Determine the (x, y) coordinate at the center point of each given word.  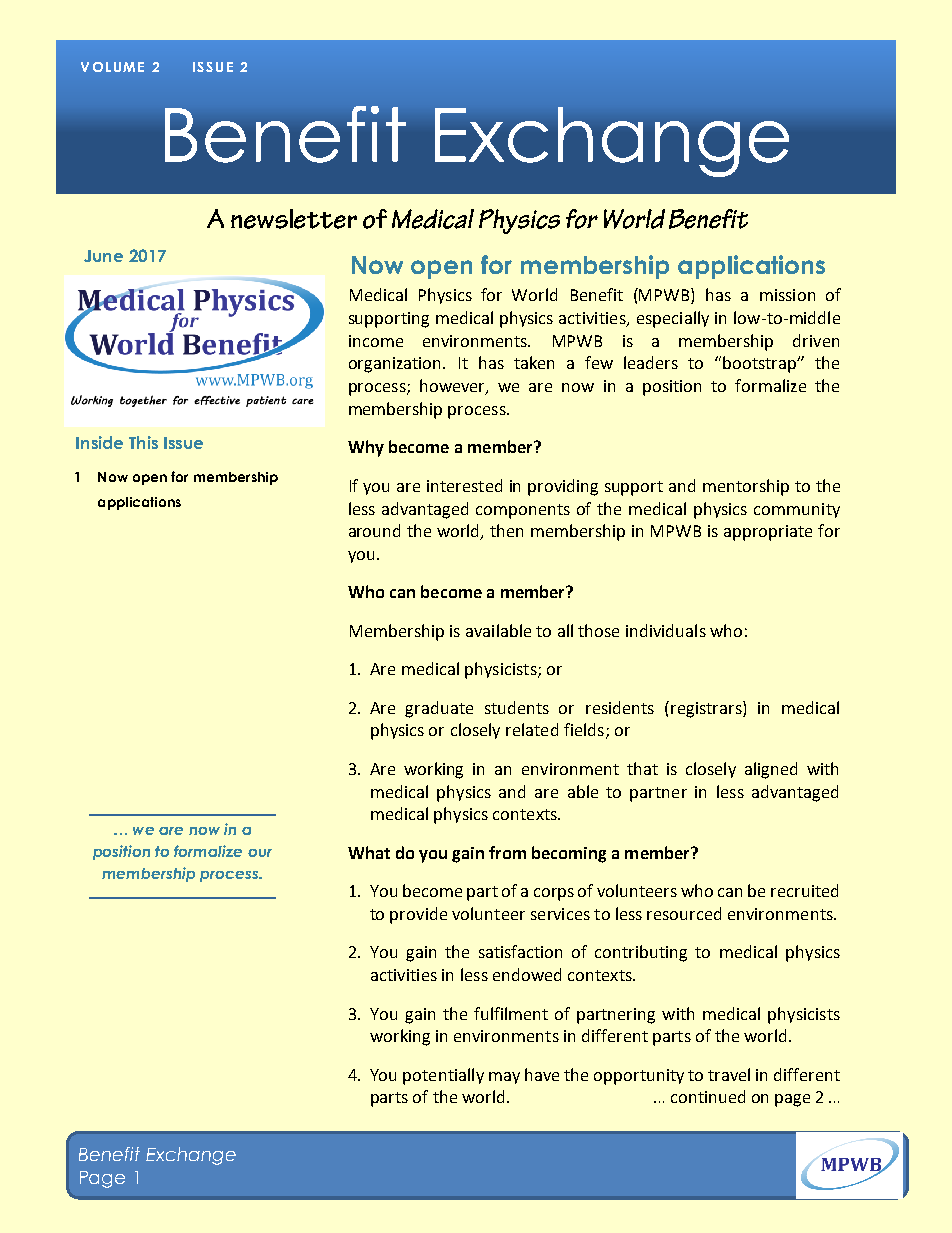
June (103, 256)
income (376, 341)
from (507, 852)
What (369, 852)
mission (787, 295)
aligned (771, 770)
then (506, 530)
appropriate (768, 533)
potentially (443, 1076)
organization (396, 365)
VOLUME (112, 67)
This (143, 442)
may (504, 1078)
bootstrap (761, 364)
